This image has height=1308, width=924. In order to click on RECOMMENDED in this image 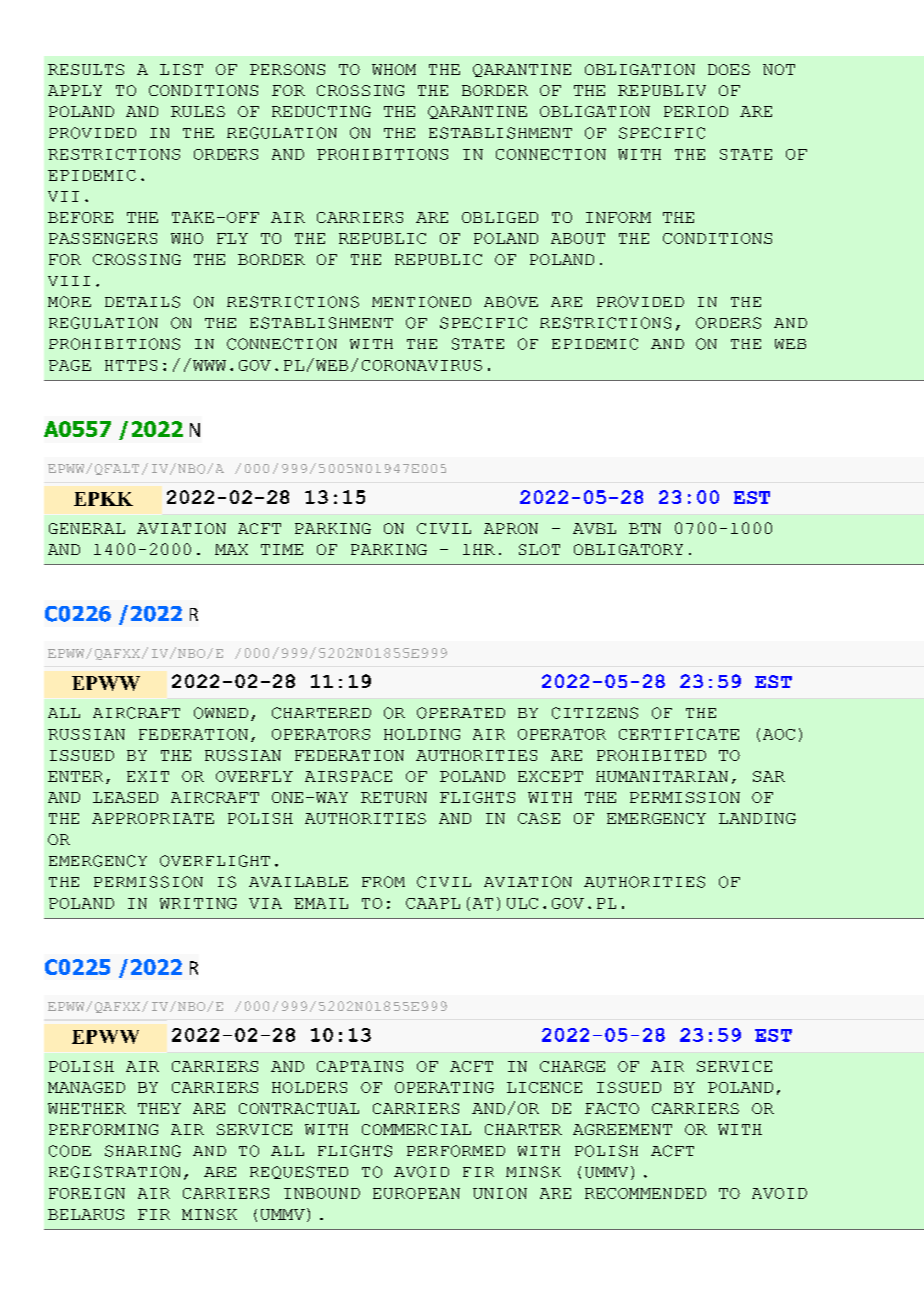, I will do `click(645, 1193)`.
